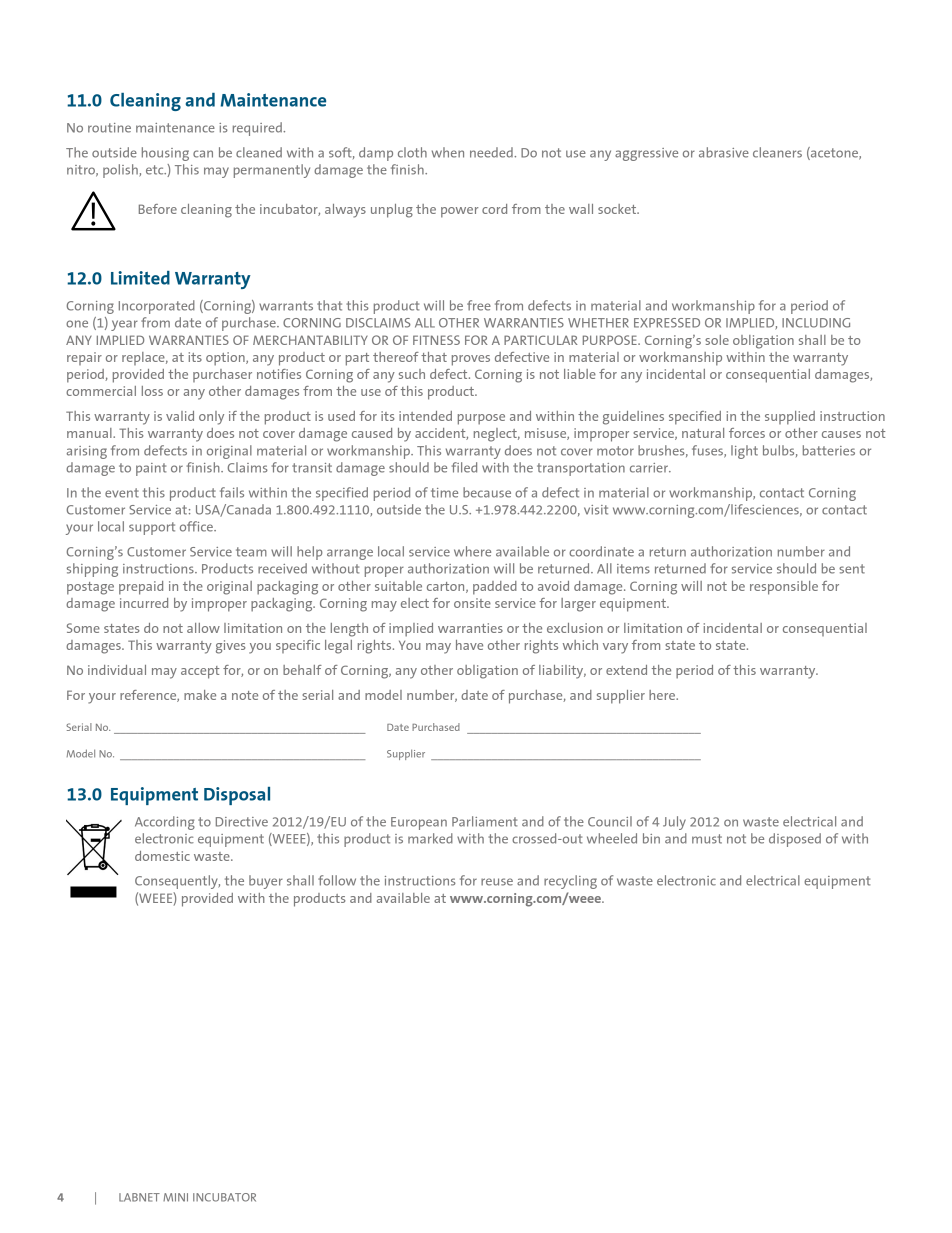 This screenshot has height=1233, width=952. I want to click on because, so click(487, 492).
